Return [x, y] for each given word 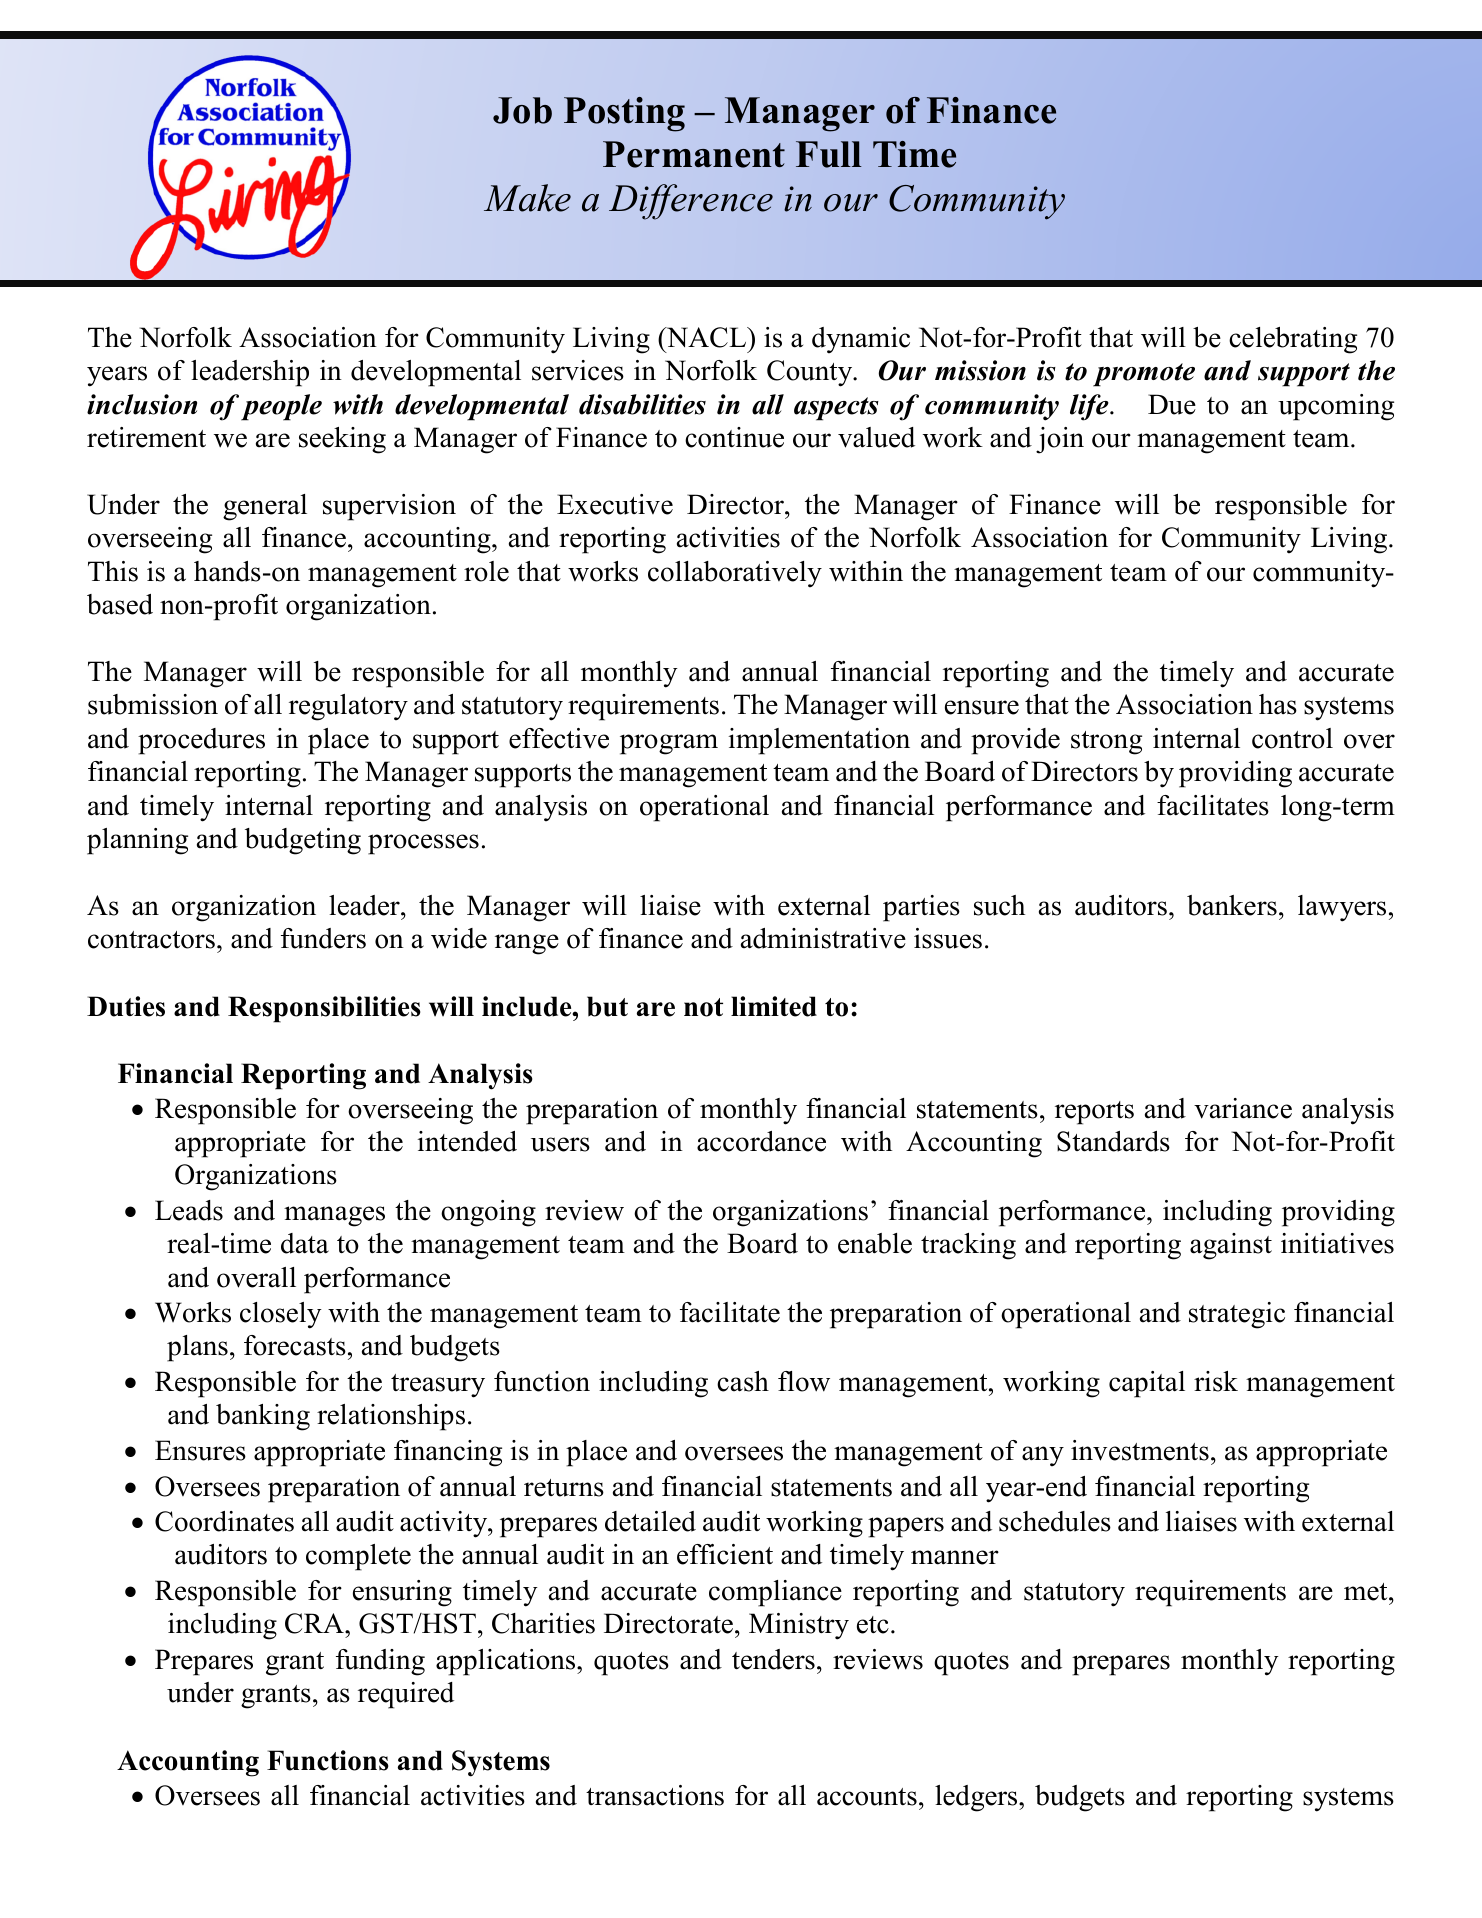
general [265, 507]
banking [263, 1417]
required [406, 1695]
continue [734, 437]
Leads [189, 1210]
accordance [761, 1141]
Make [527, 198]
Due [1172, 404]
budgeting [303, 841]
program [669, 744]
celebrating [1293, 340]
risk [1216, 1381]
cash [743, 1381]
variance [1243, 1108]
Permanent [694, 154]
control [1292, 738]
